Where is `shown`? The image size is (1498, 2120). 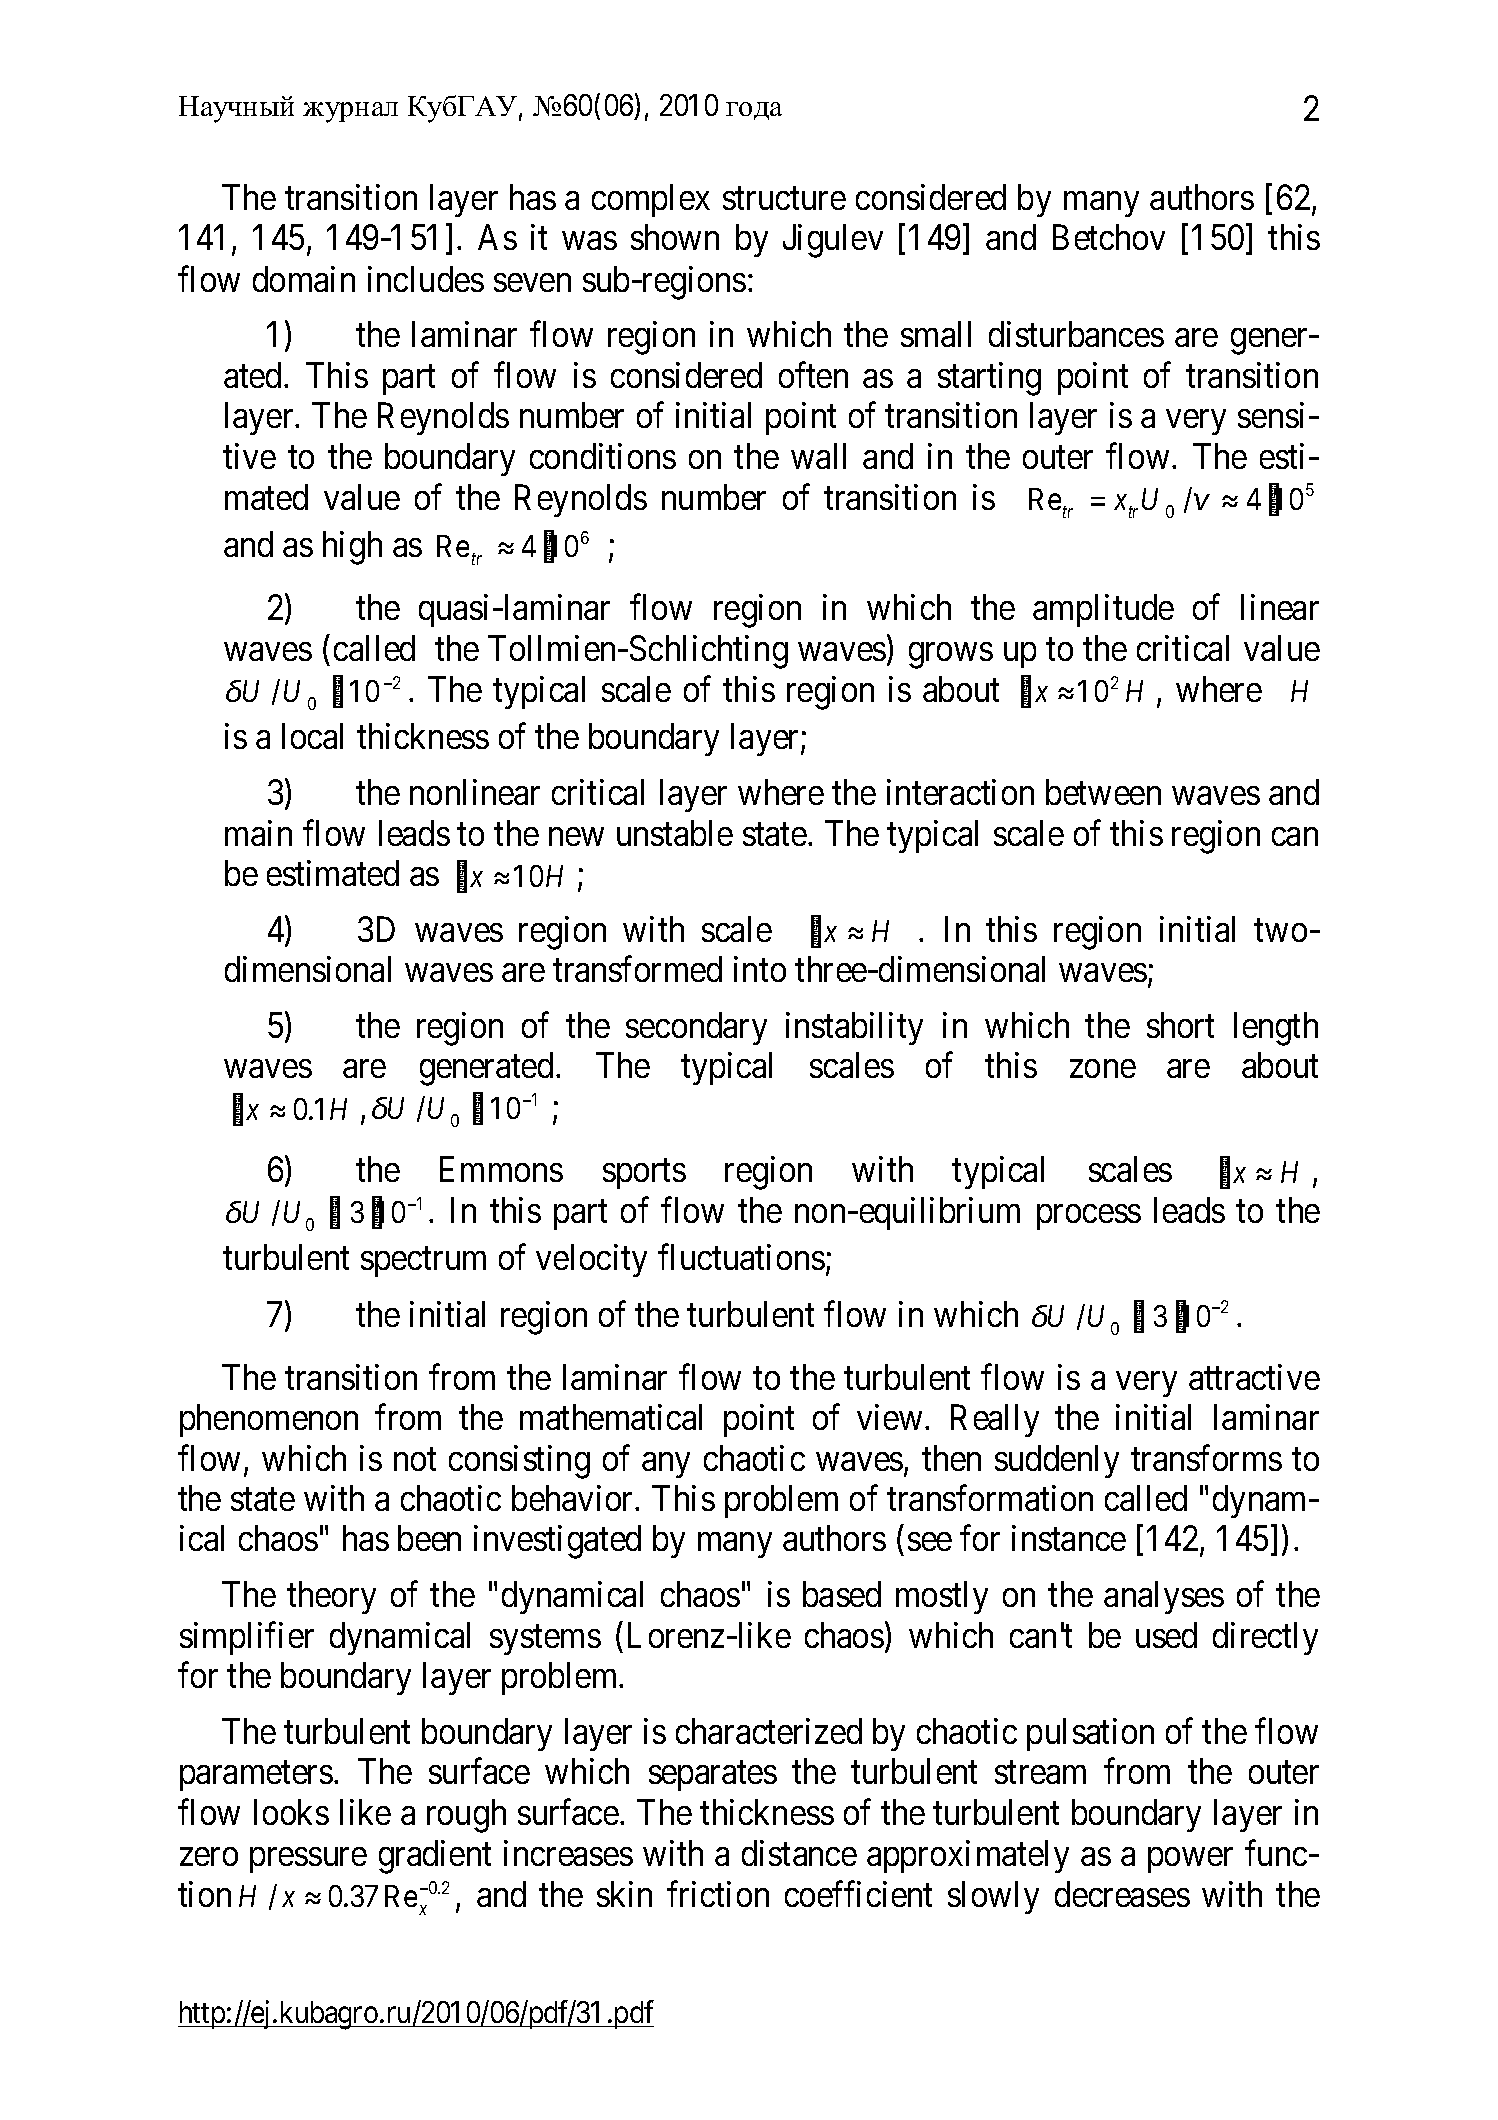
shown is located at coordinates (675, 237).
